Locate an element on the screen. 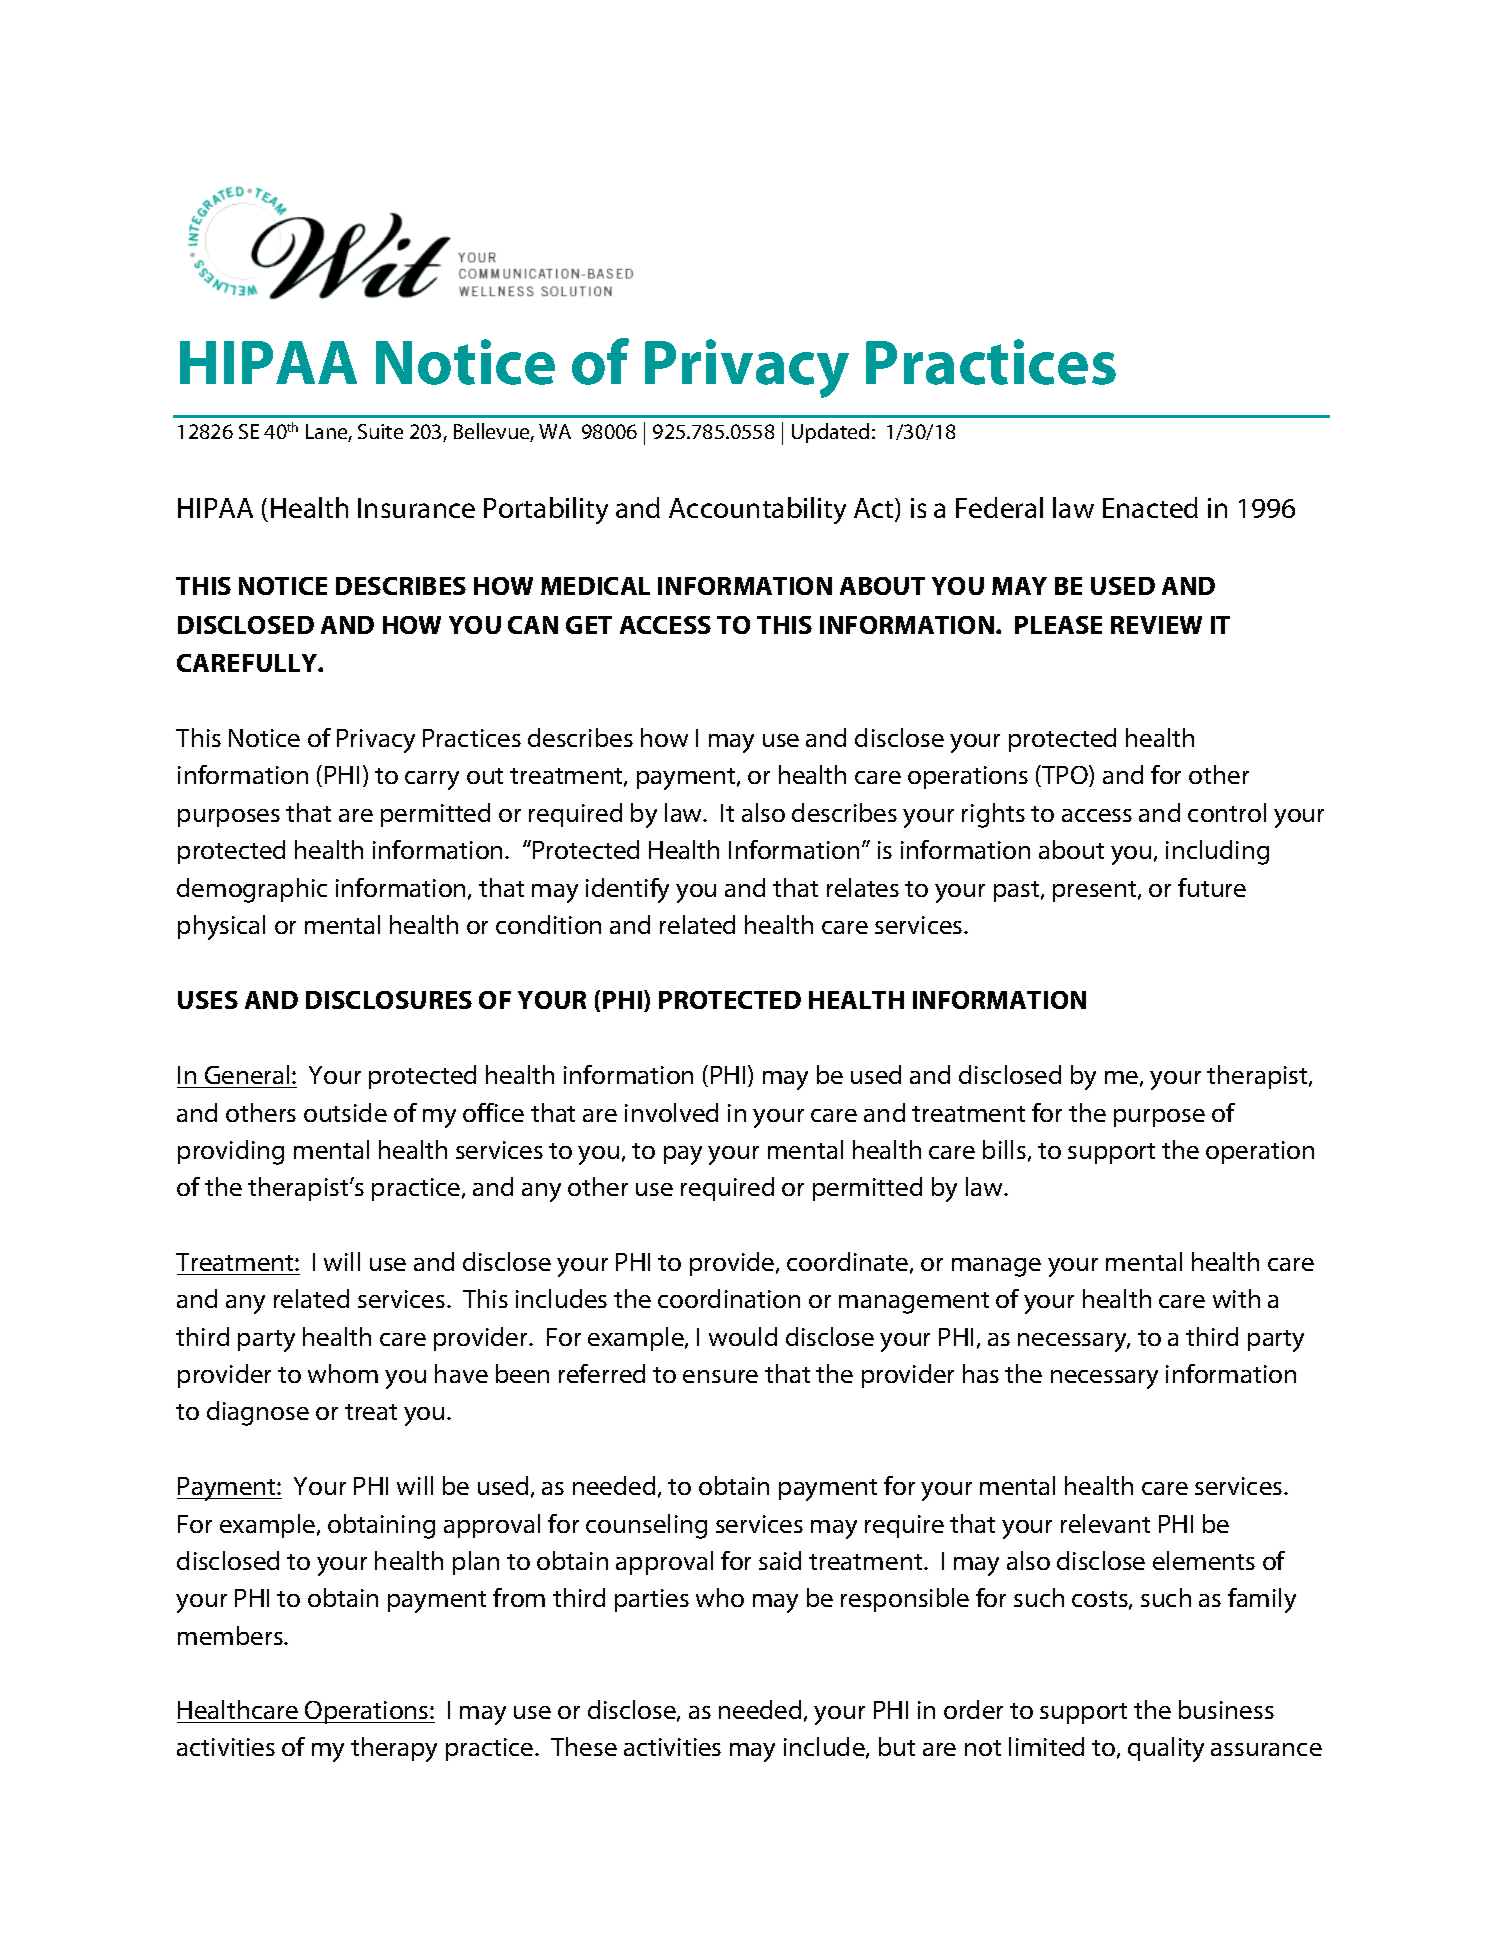 This screenshot has height=1945, width=1503. diagnose is located at coordinates (258, 1413).
